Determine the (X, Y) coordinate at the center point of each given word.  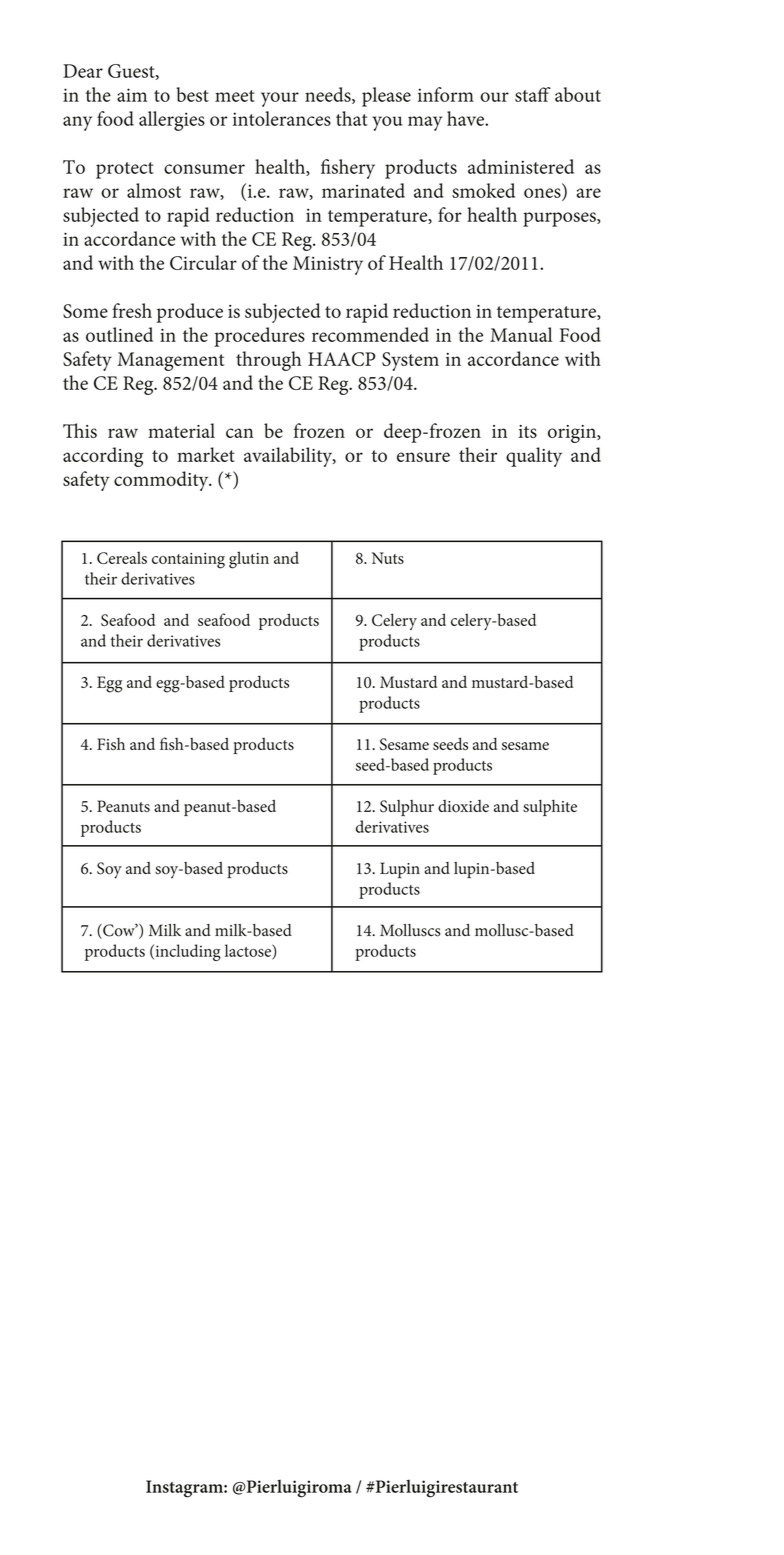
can (240, 433)
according (103, 457)
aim (132, 95)
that (352, 118)
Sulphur (407, 808)
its (528, 431)
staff (533, 94)
